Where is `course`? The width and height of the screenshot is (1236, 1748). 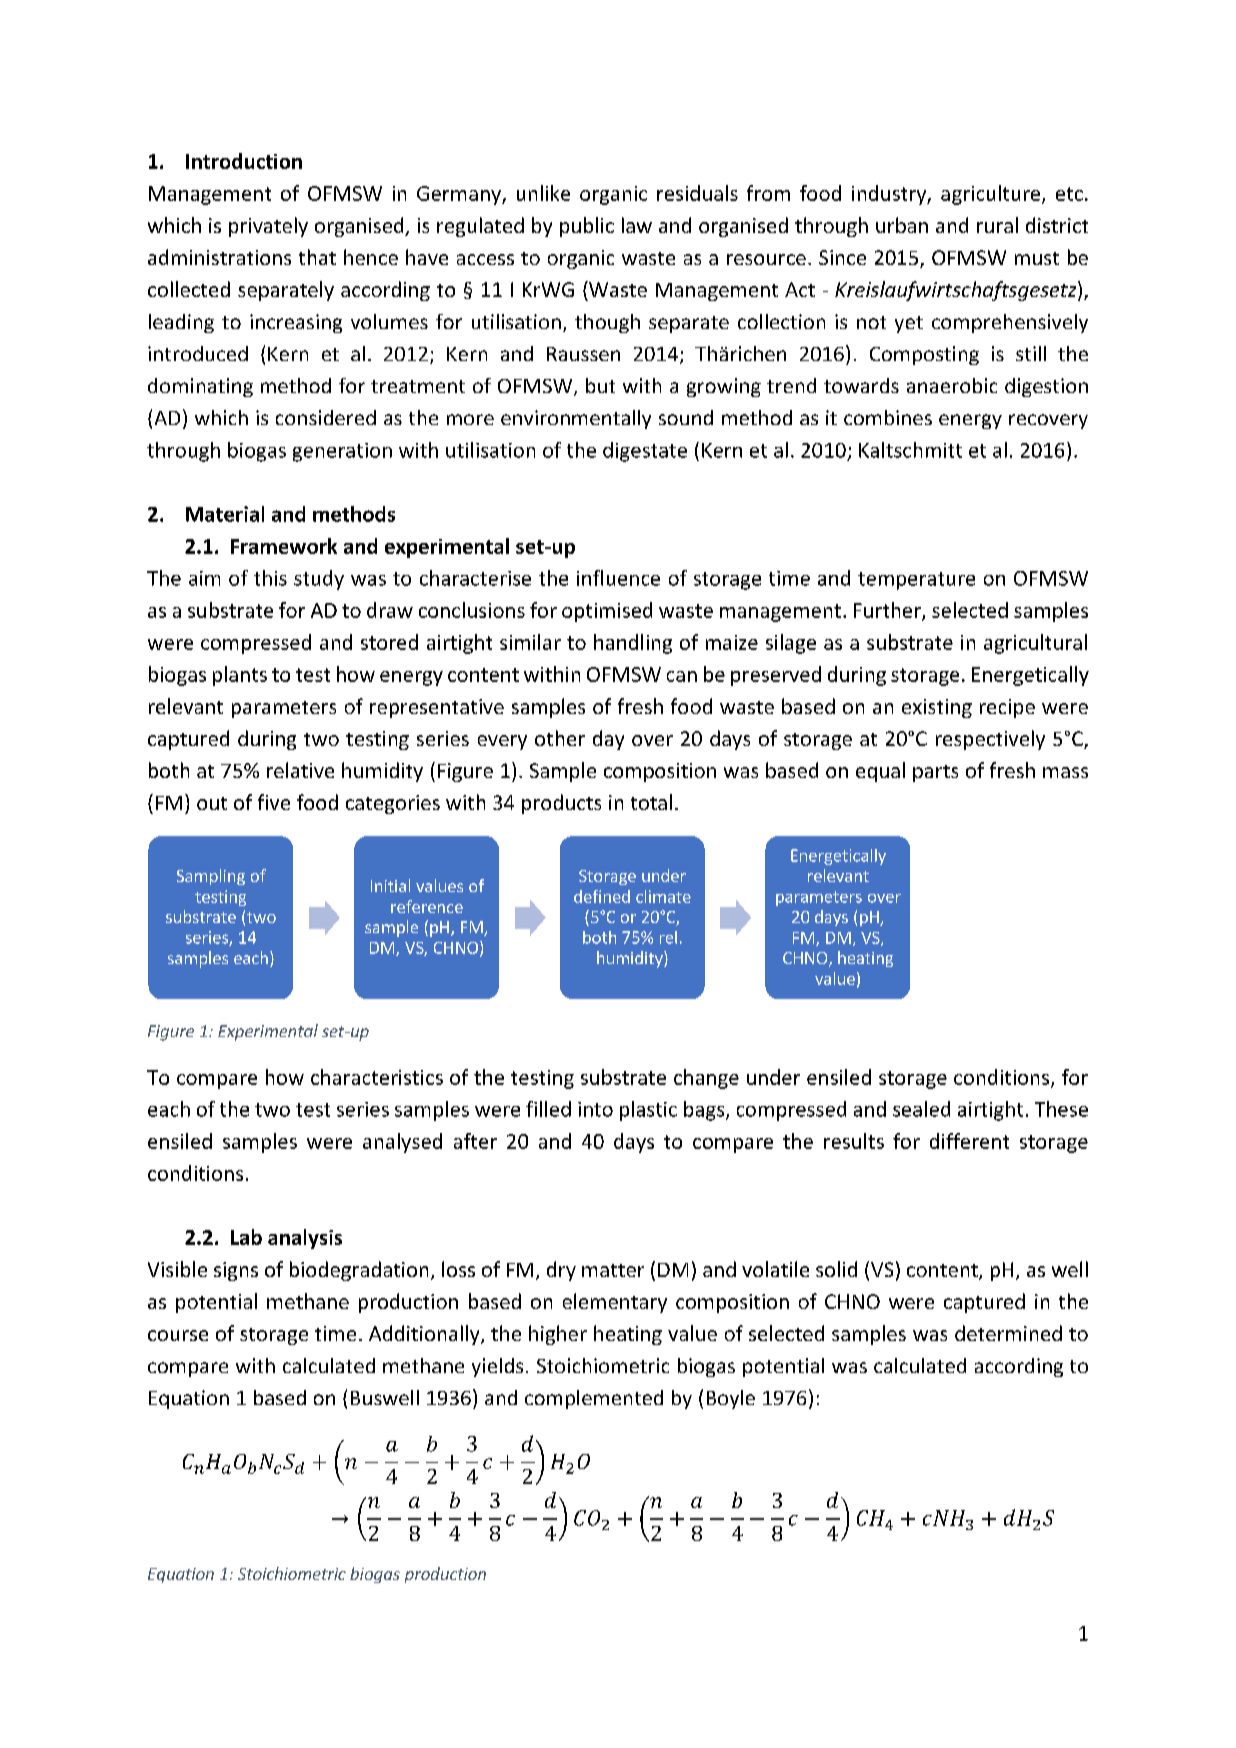 course is located at coordinates (178, 1335).
